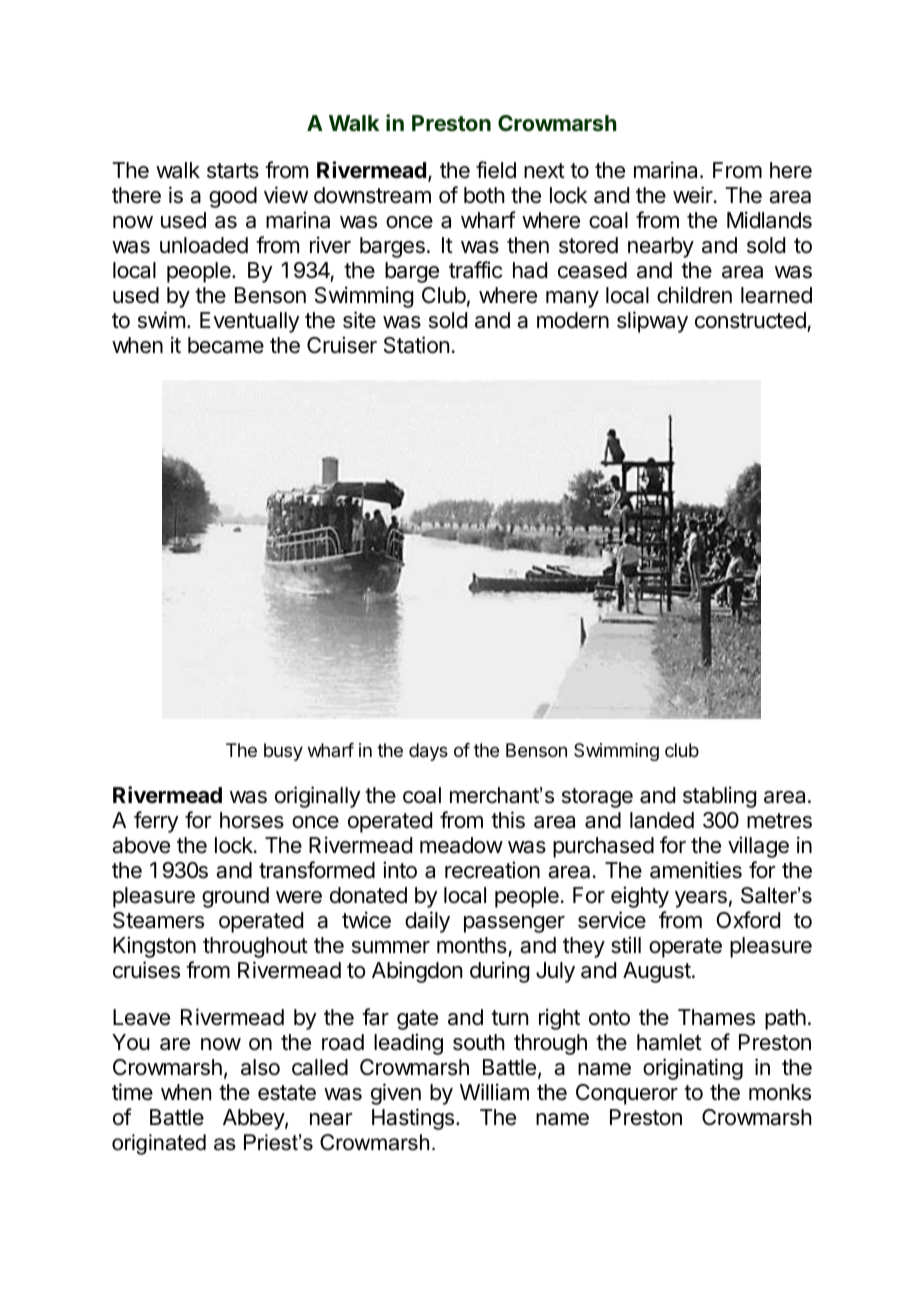 The height and width of the image is (1308, 924). I want to click on Hastings, so click(413, 1119).
